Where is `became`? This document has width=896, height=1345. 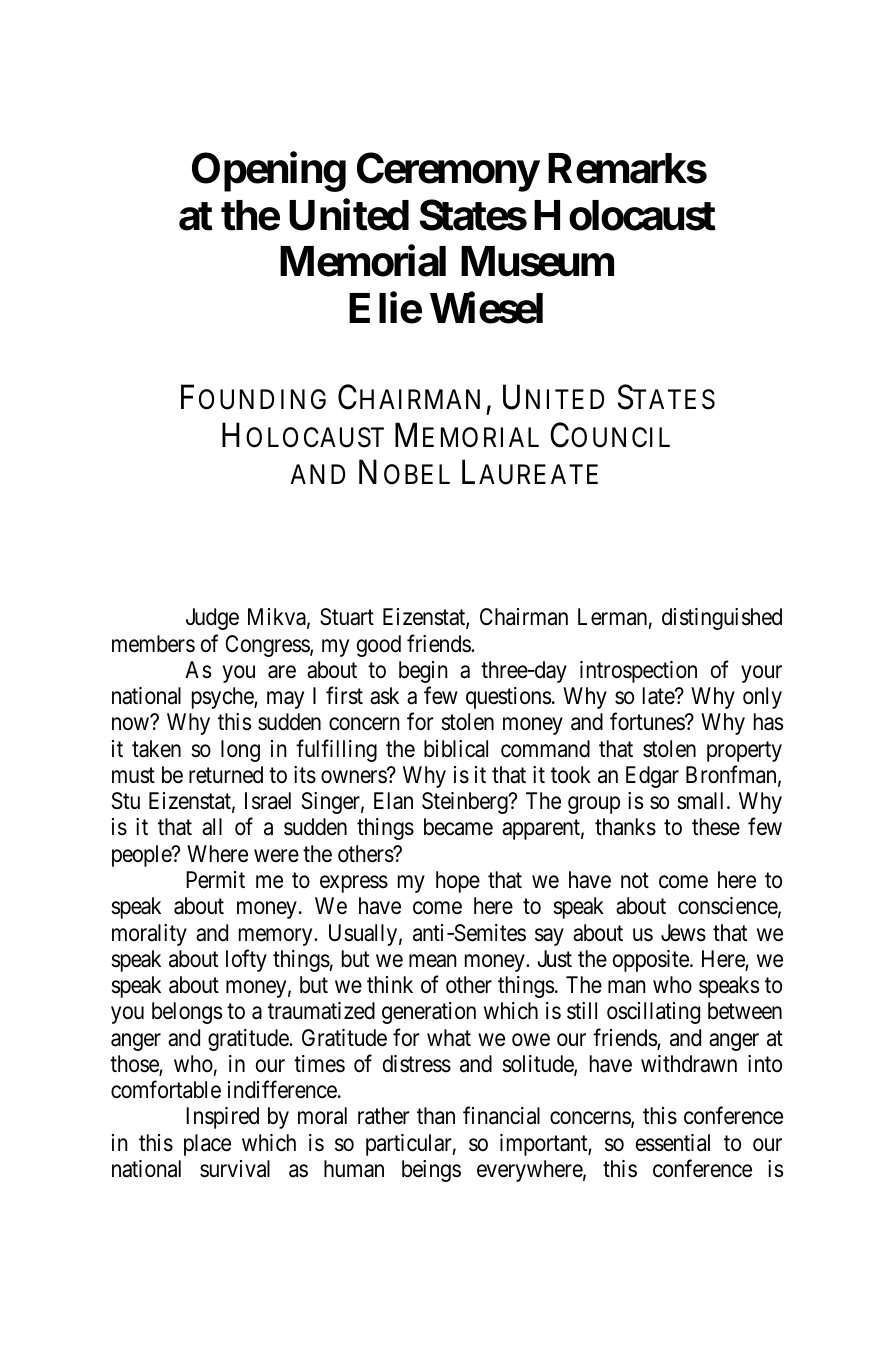 became is located at coordinates (458, 827).
